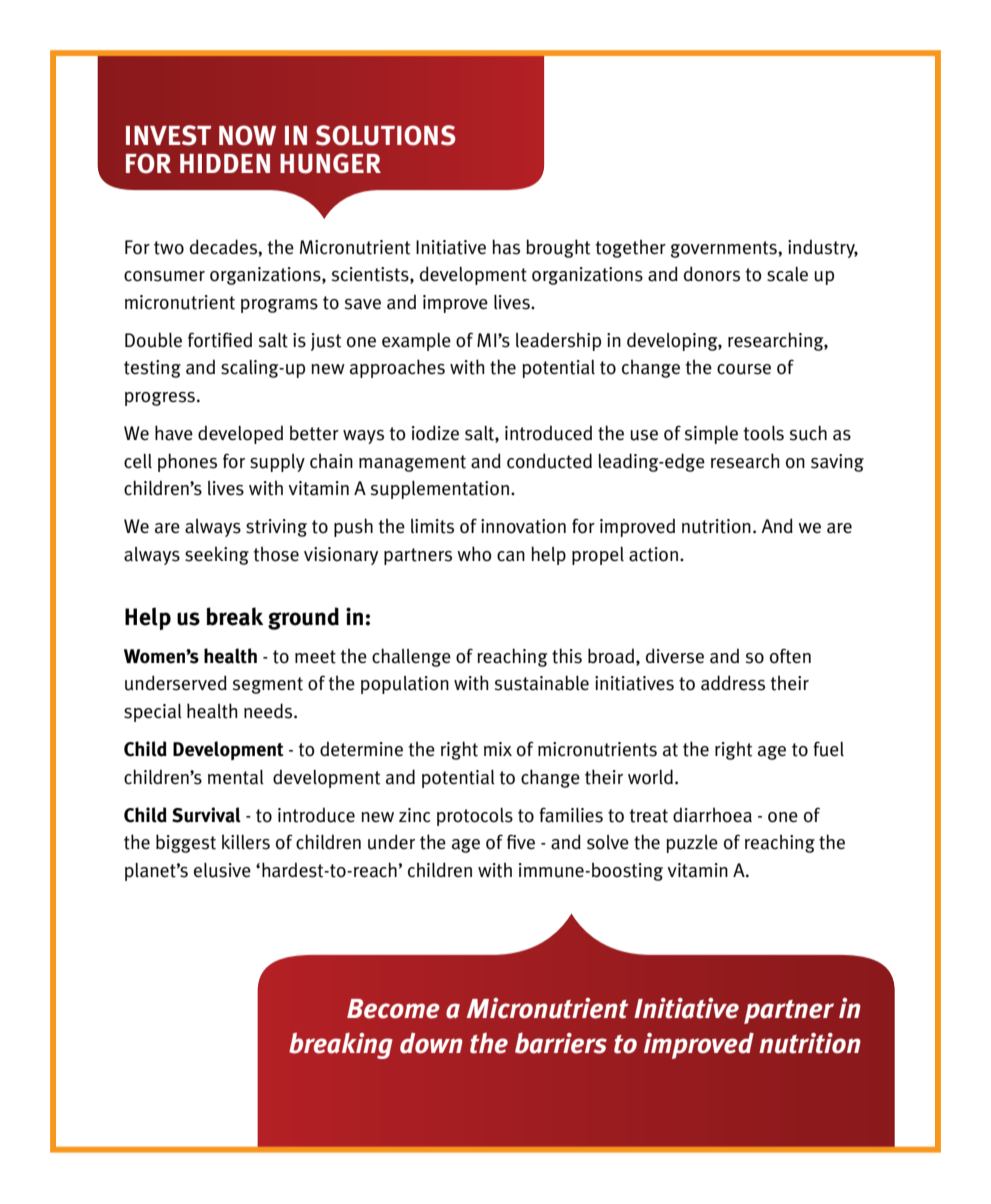 The image size is (991, 1204). Describe the element at coordinates (725, 249) in the screenshot. I see `governments` at that location.
